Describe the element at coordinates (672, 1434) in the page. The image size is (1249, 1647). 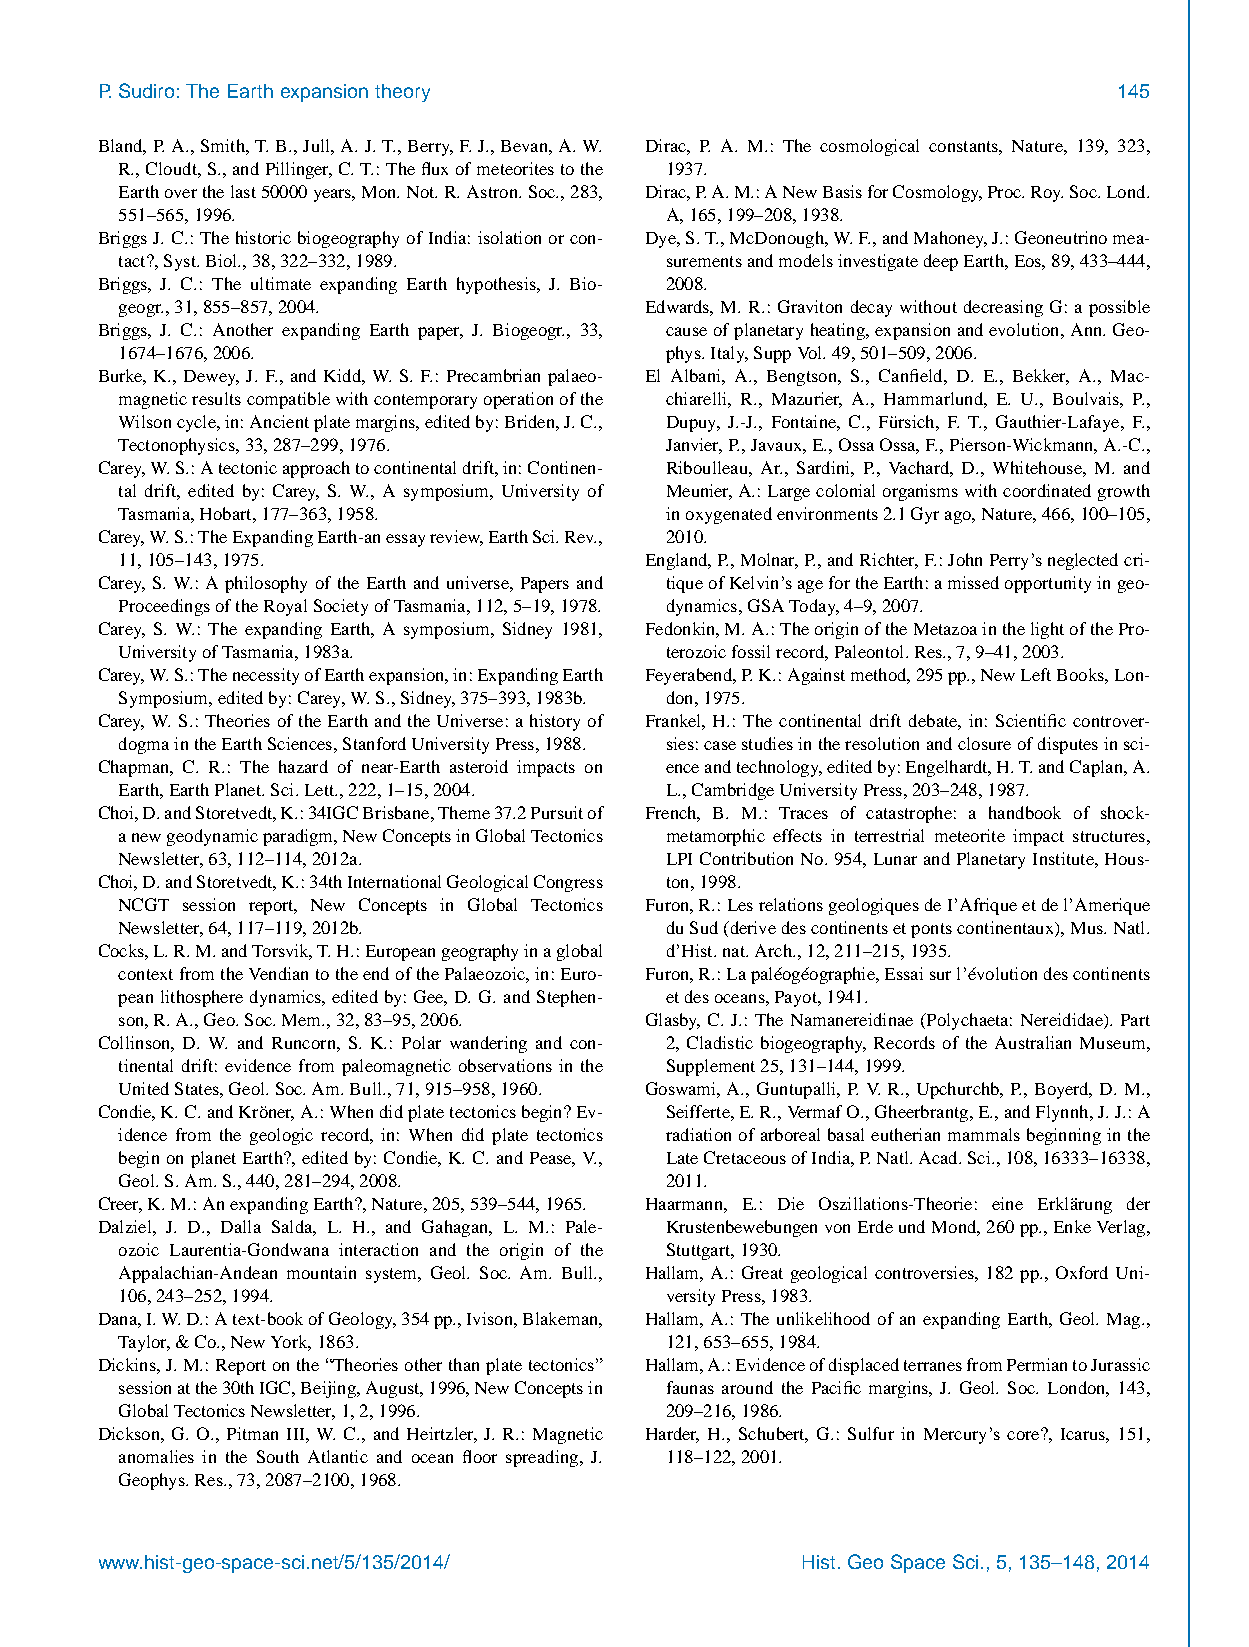
I see `Harder` at that location.
